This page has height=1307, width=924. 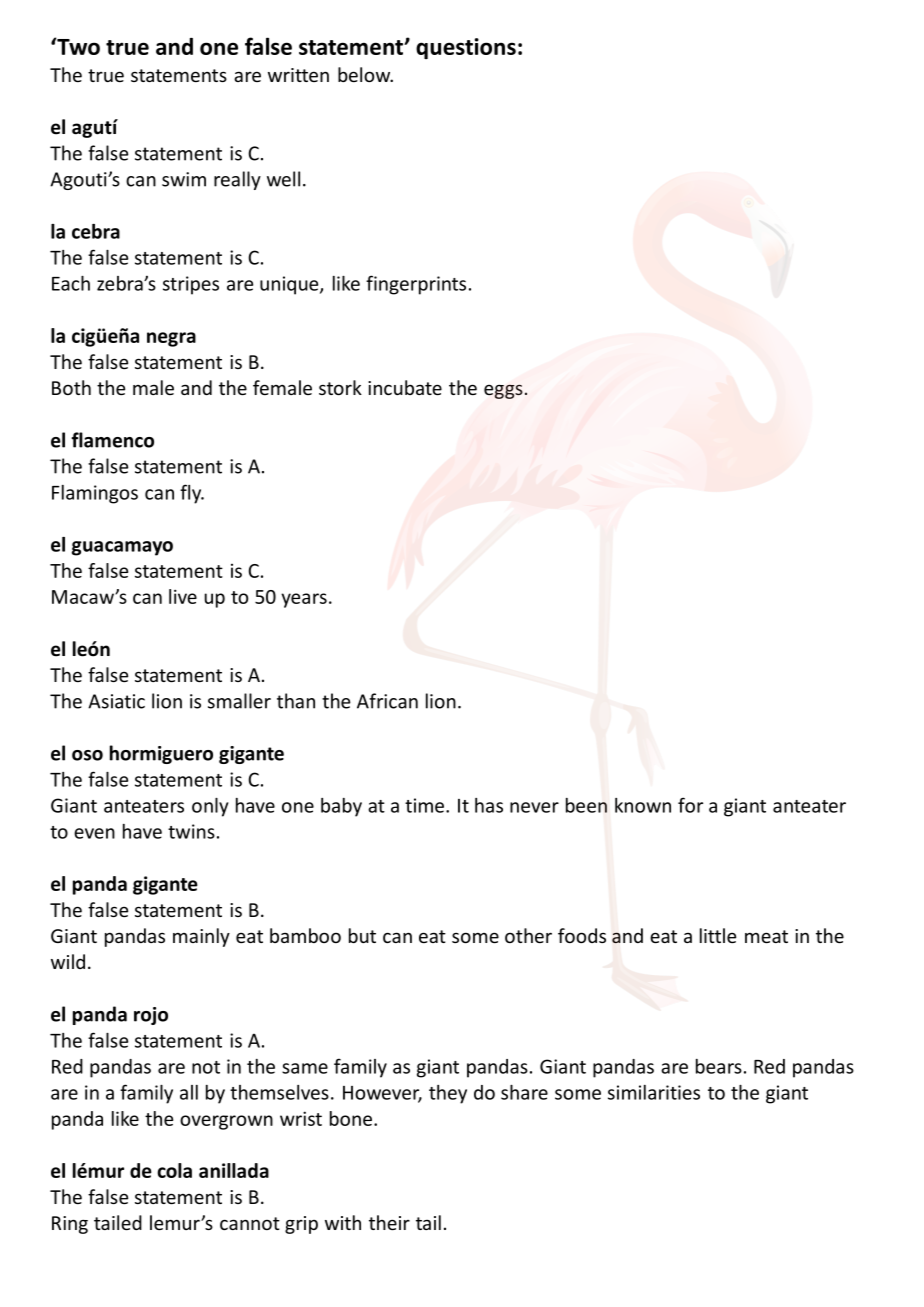 What do you see at coordinates (690, 805) in the page?
I see `for` at bounding box center [690, 805].
